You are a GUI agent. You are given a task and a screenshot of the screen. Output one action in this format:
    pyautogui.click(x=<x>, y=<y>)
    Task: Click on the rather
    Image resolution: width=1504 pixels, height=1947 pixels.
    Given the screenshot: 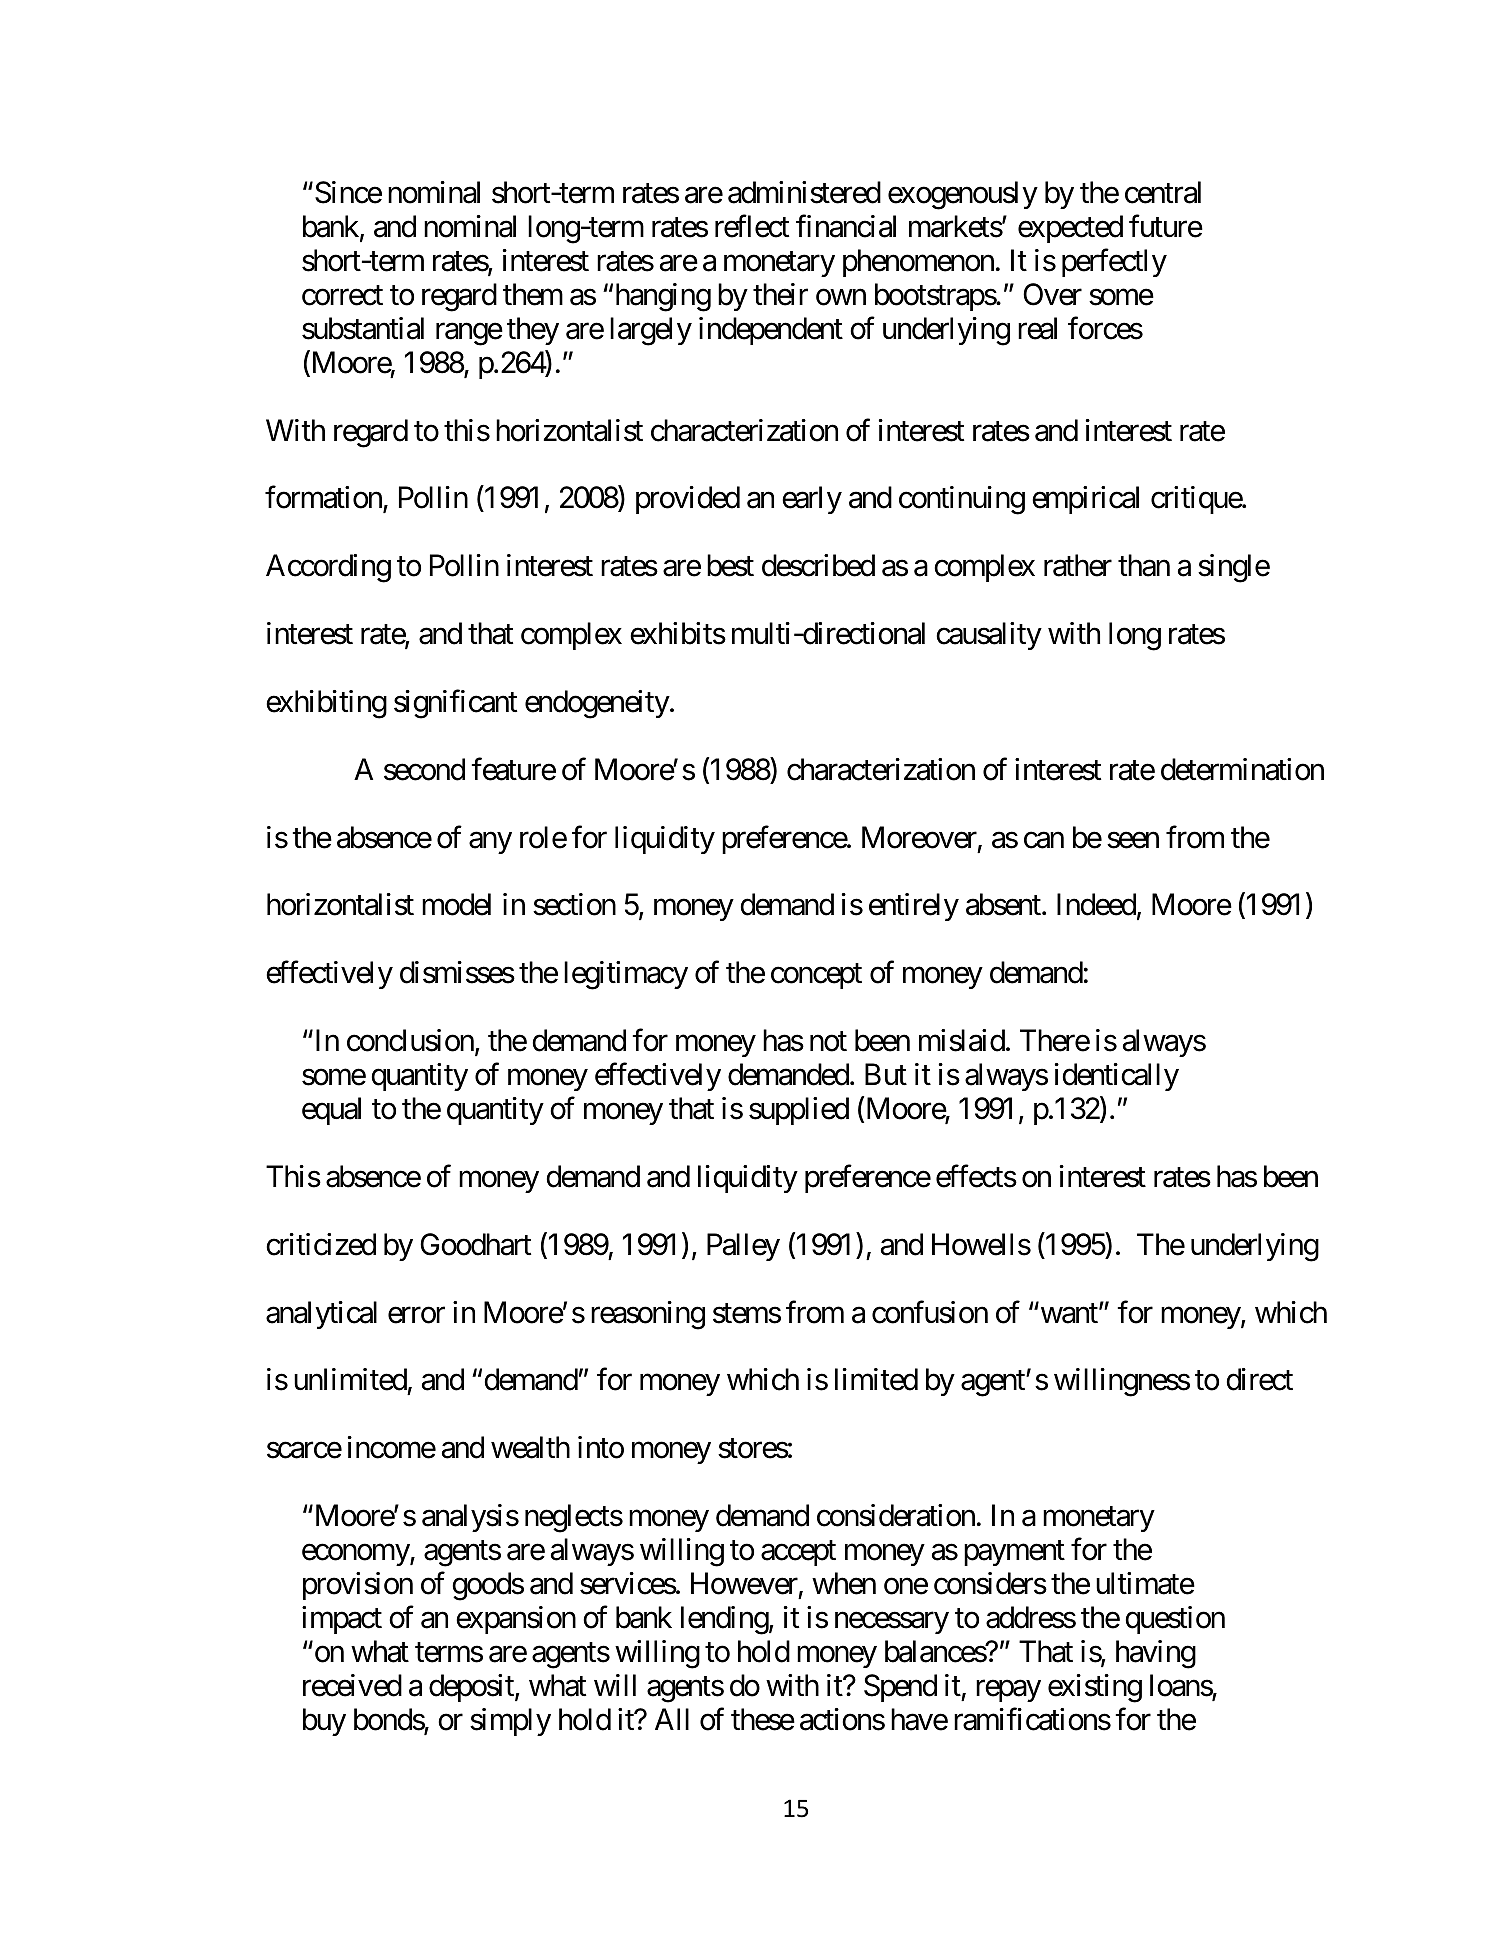 What is the action you would take?
    pyautogui.click(x=1078, y=565)
